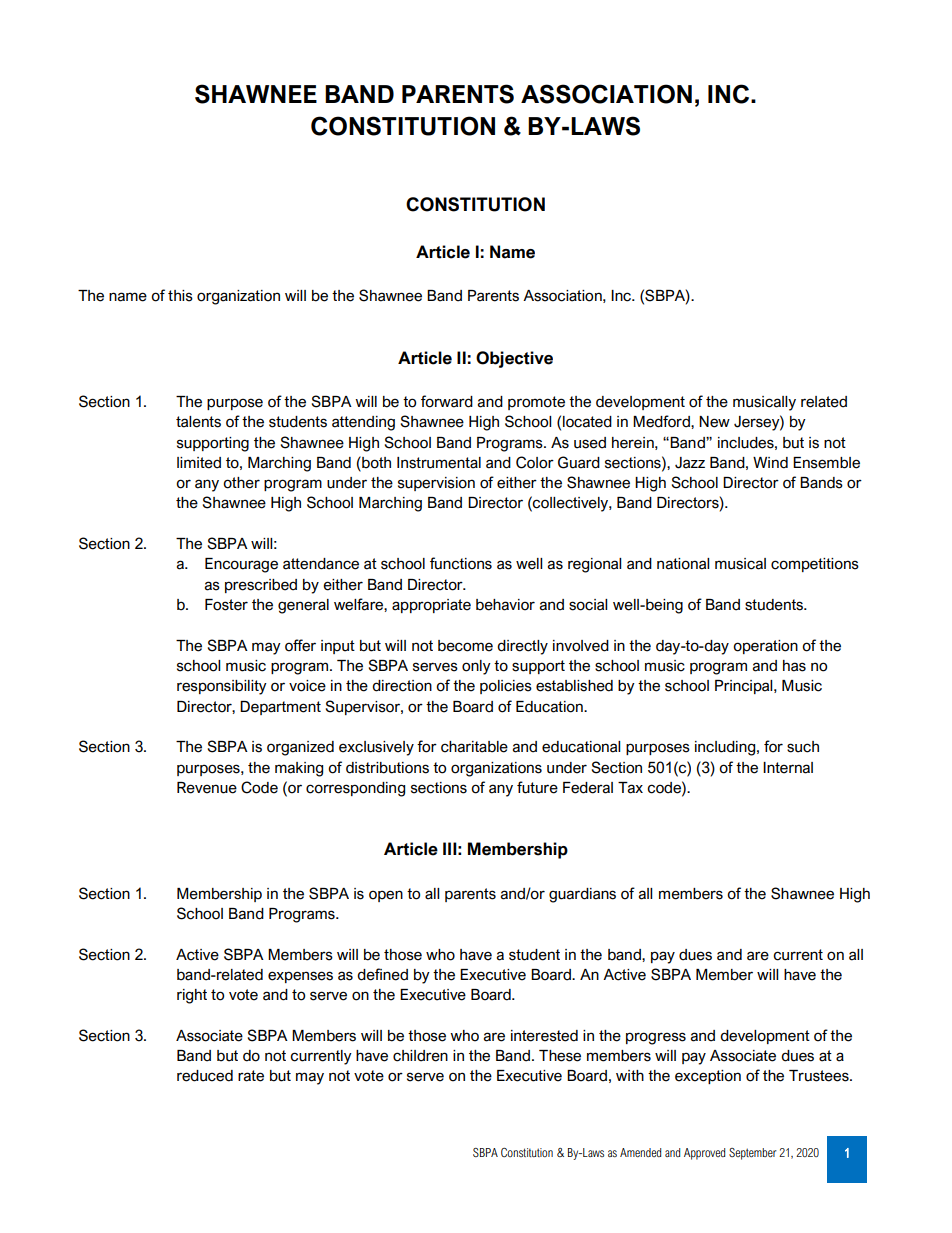 This document has height=1233, width=952. I want to click on competitions, so click(815, 565).
